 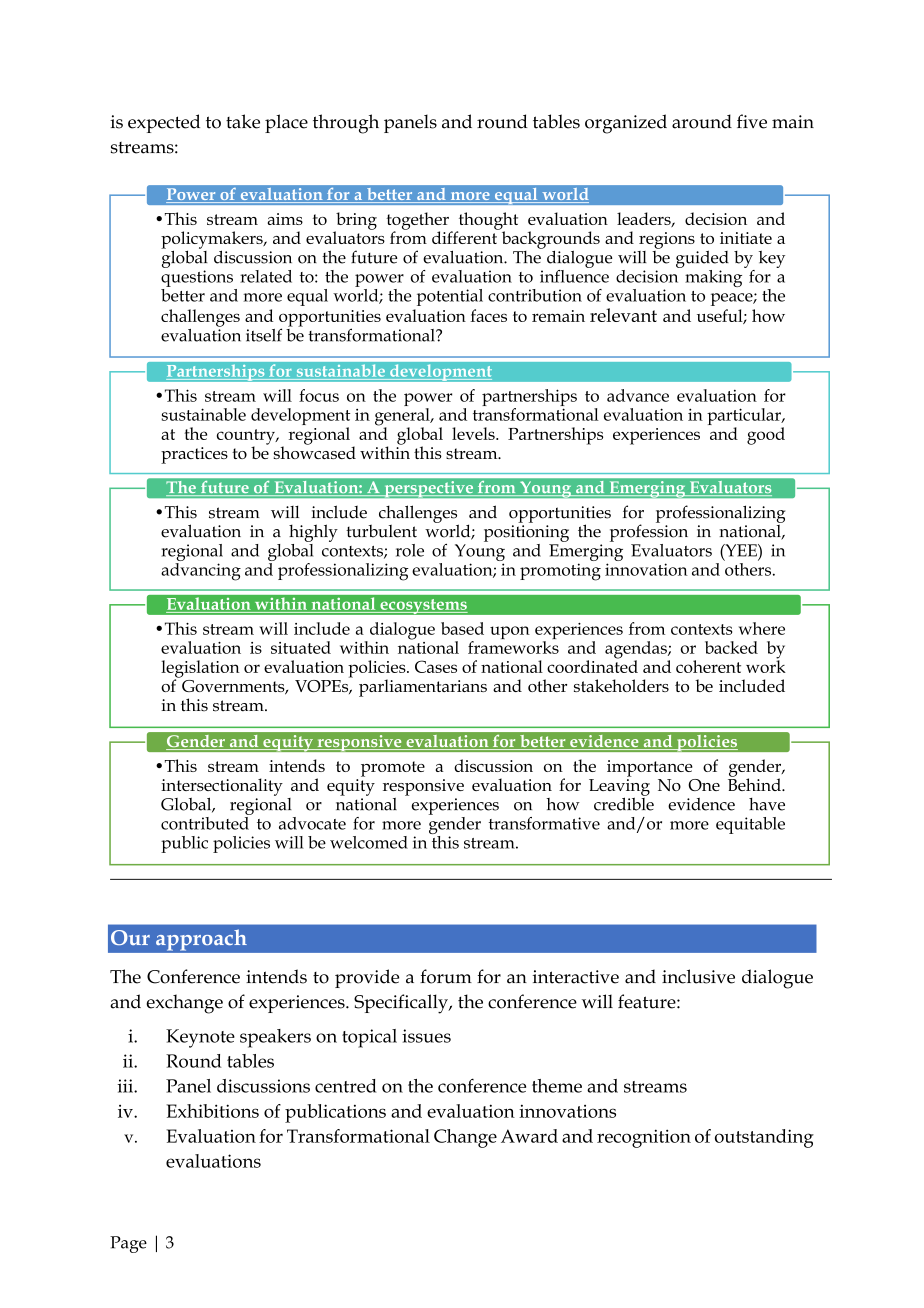 I want to click on expected, so click(x=164, y=123).
